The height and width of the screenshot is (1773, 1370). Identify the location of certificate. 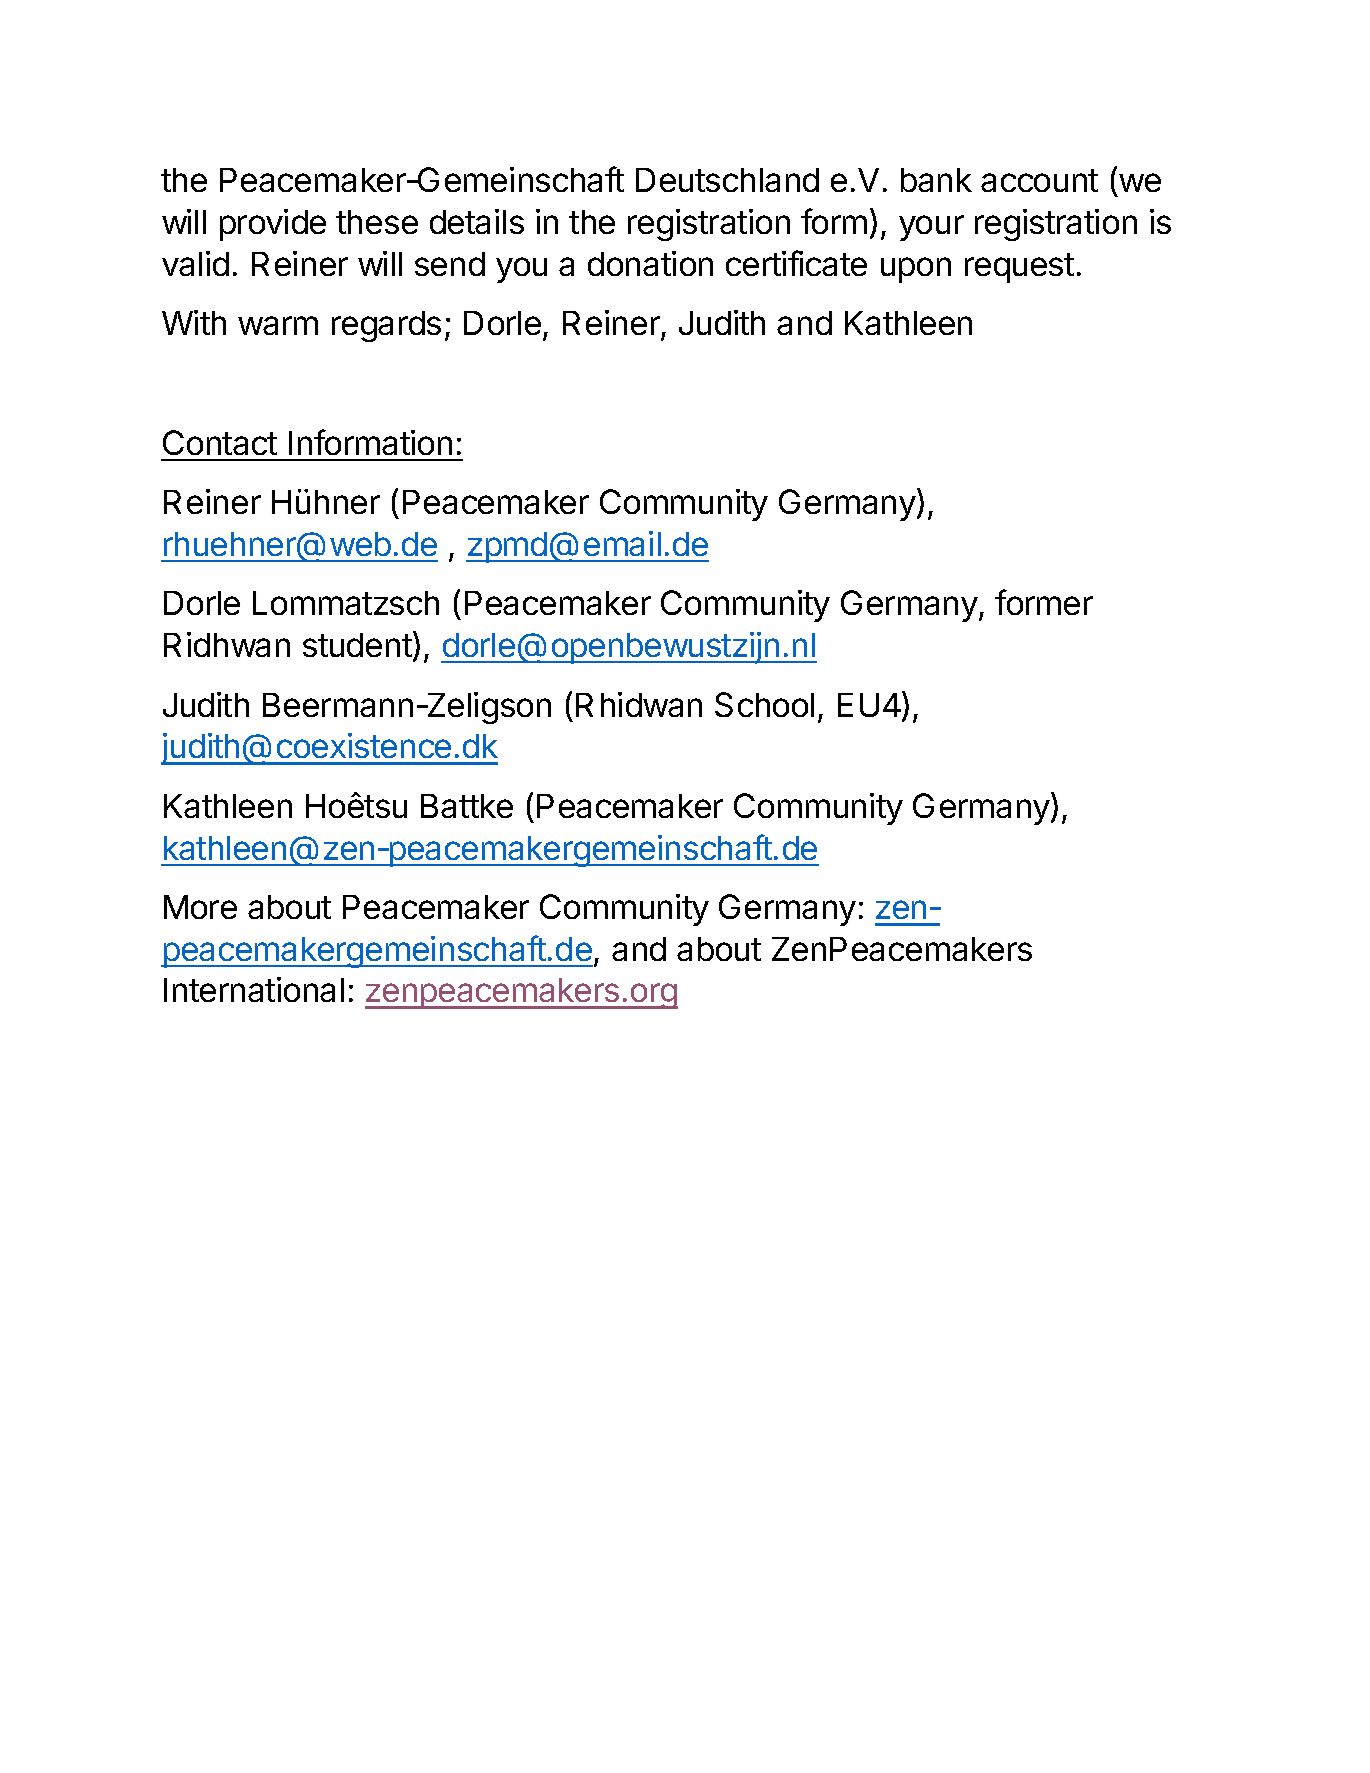
(796, 263).
